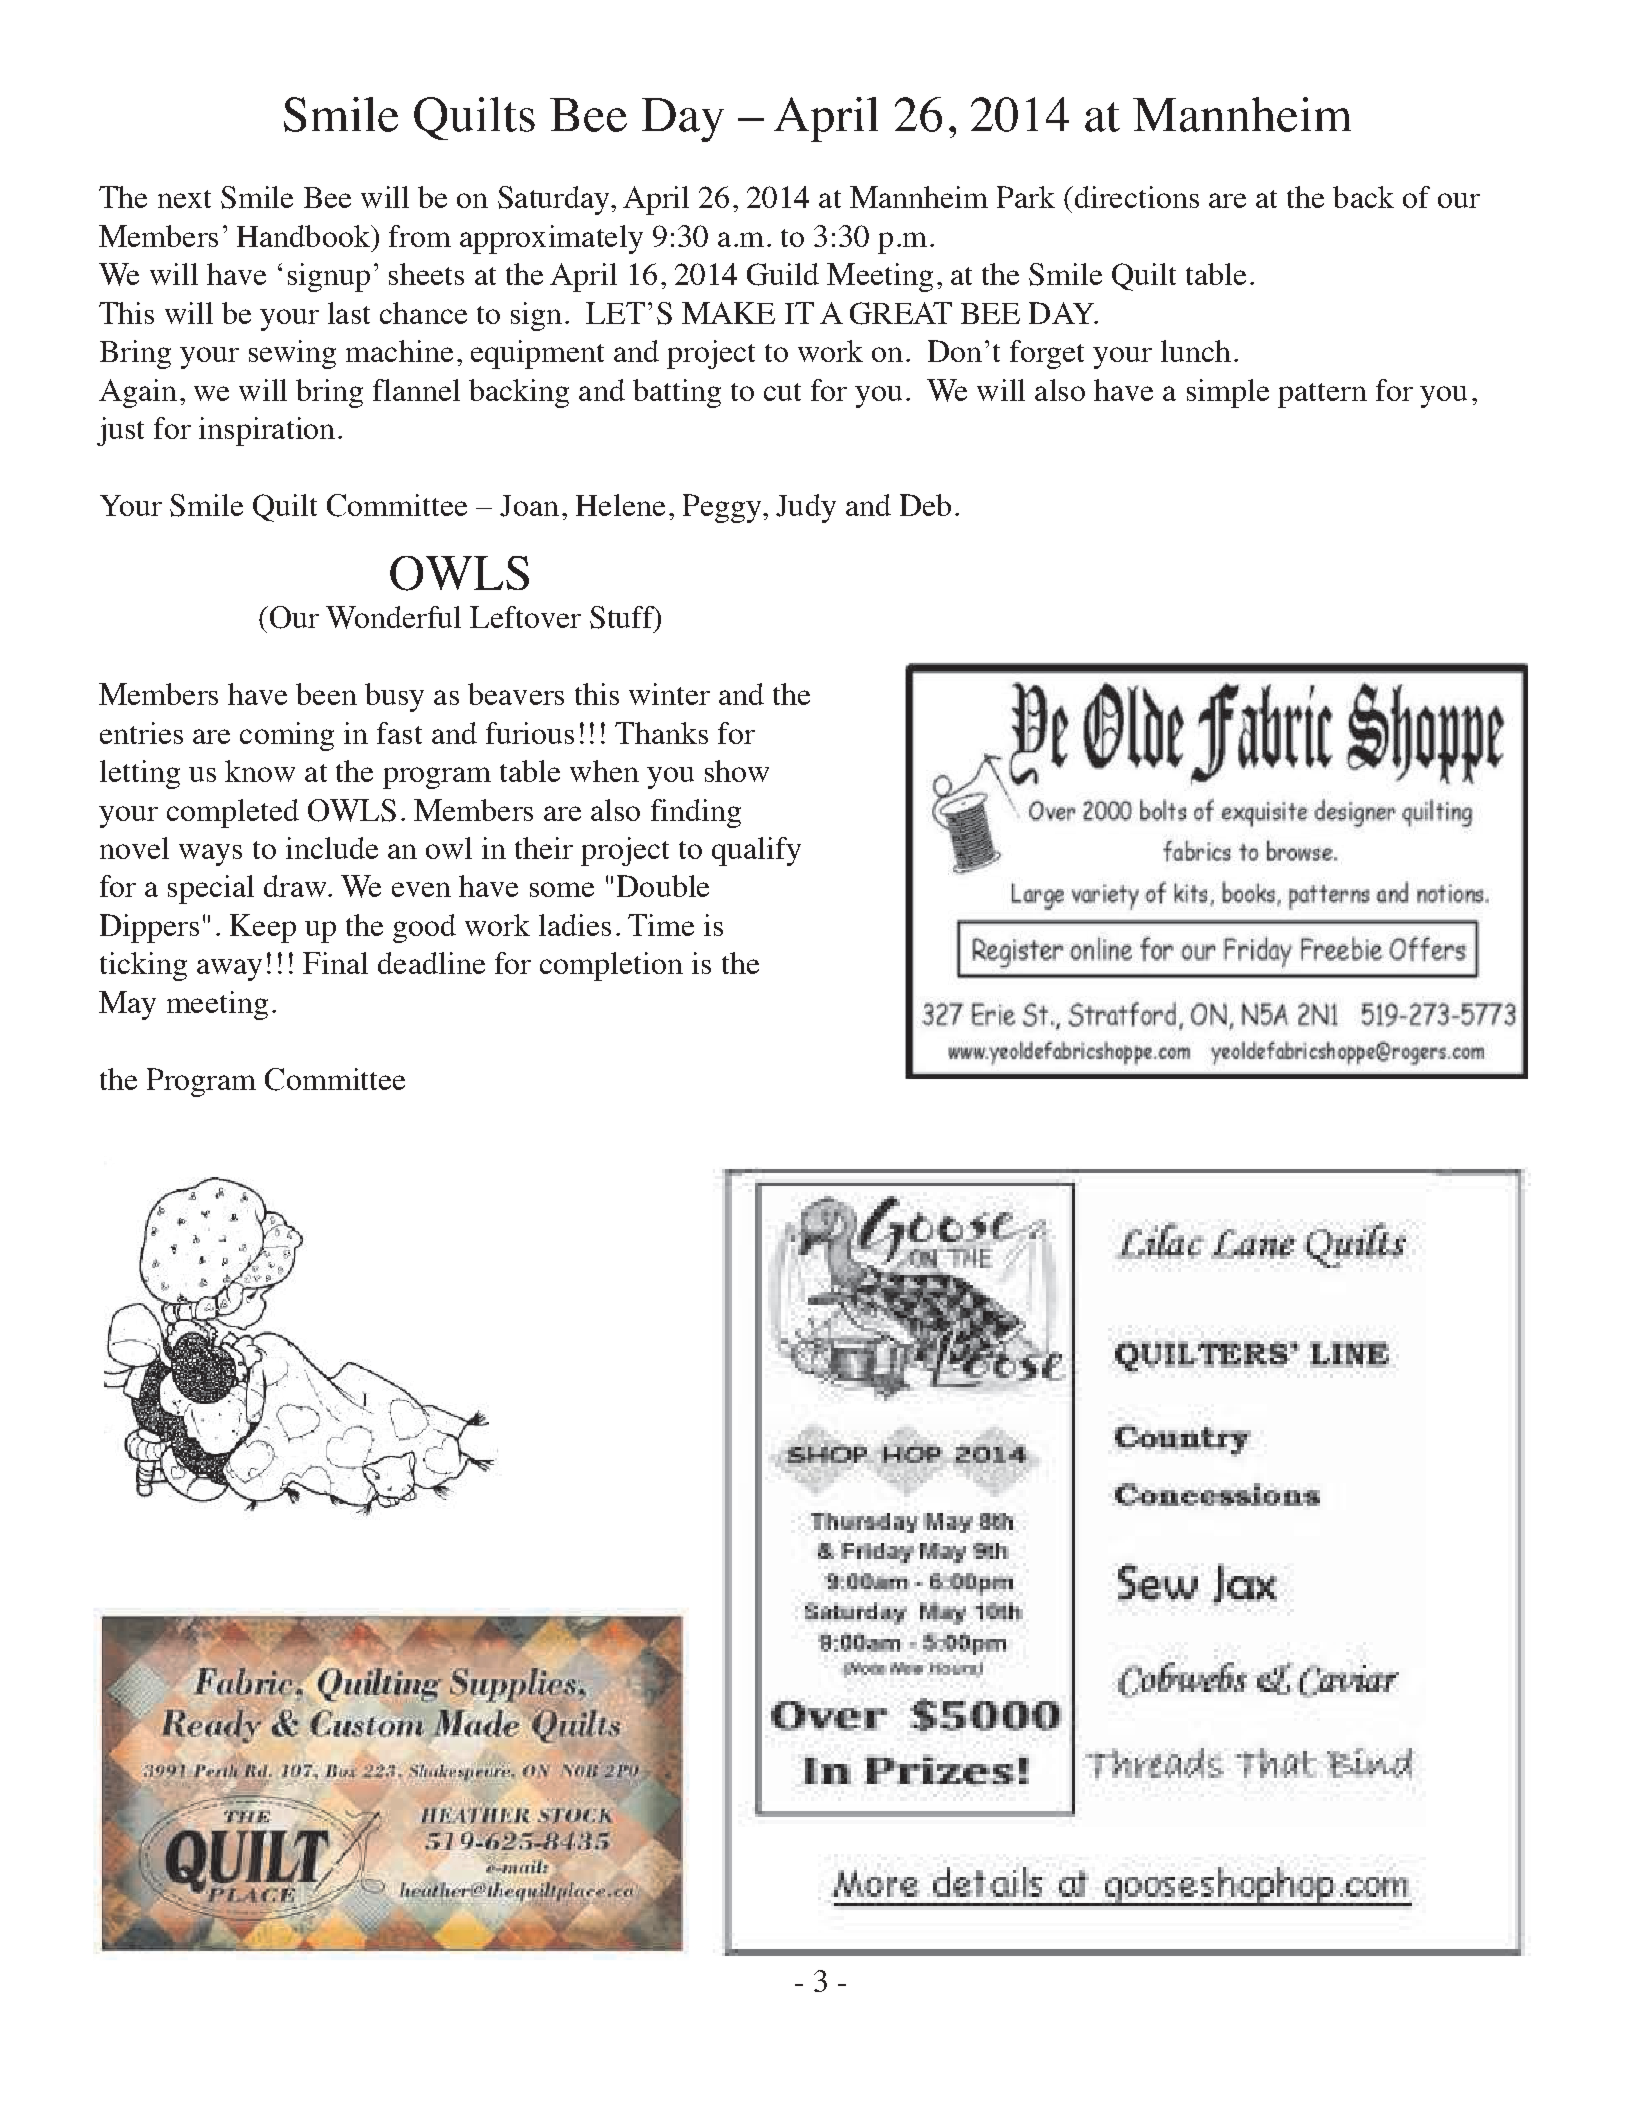  What do you see at coordinates (756, 851) in the document?
I see `qualify` at bounding box center [756, 851].
